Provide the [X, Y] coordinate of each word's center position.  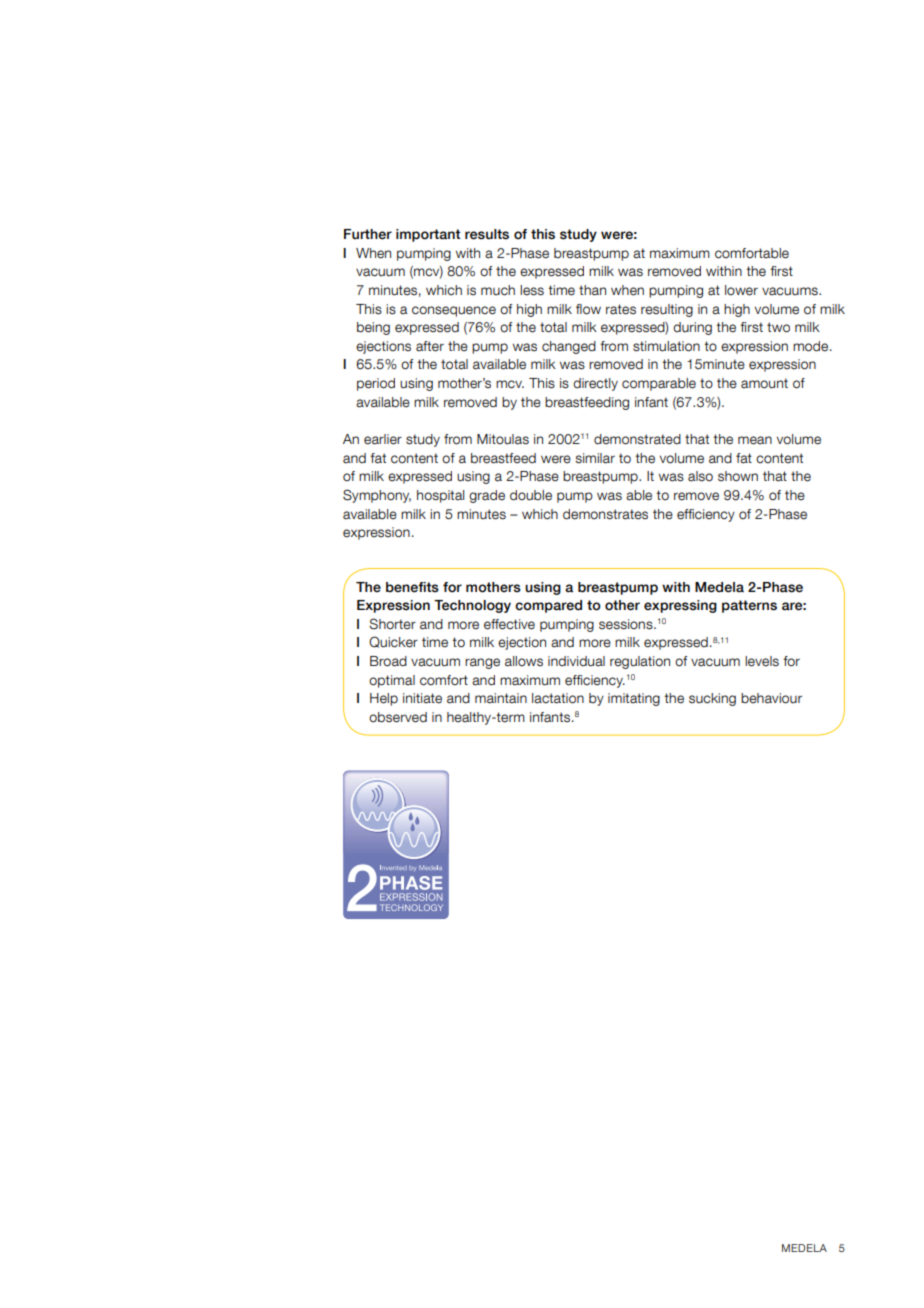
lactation [558, 698]
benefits [412, 587]
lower [741, 290]
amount [764, 383]
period [376, 384]
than [592, 290]
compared [548, 606]
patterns [749, 606]
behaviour [771, 698]
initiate [422, 698]
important [428, 235]
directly [595, 384]
